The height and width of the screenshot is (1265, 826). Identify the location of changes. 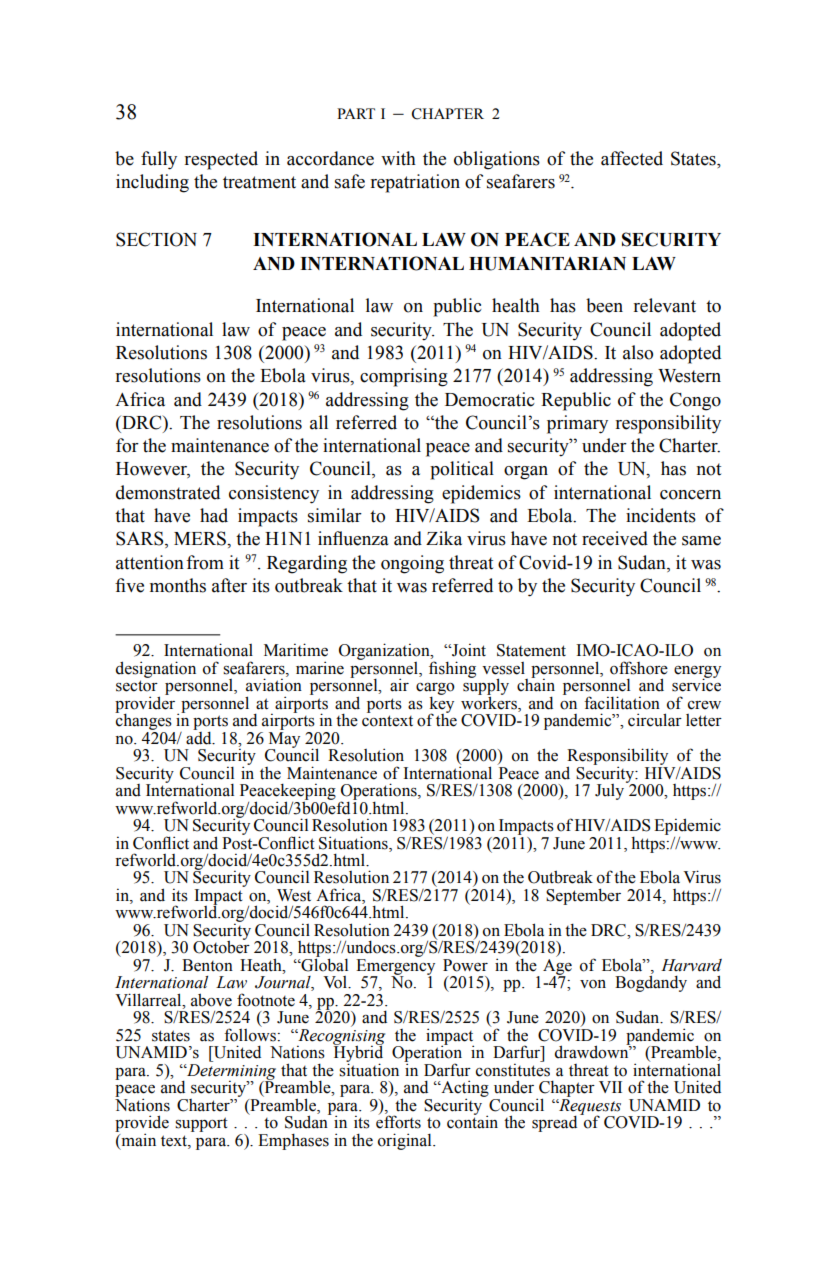
(143, 721).
